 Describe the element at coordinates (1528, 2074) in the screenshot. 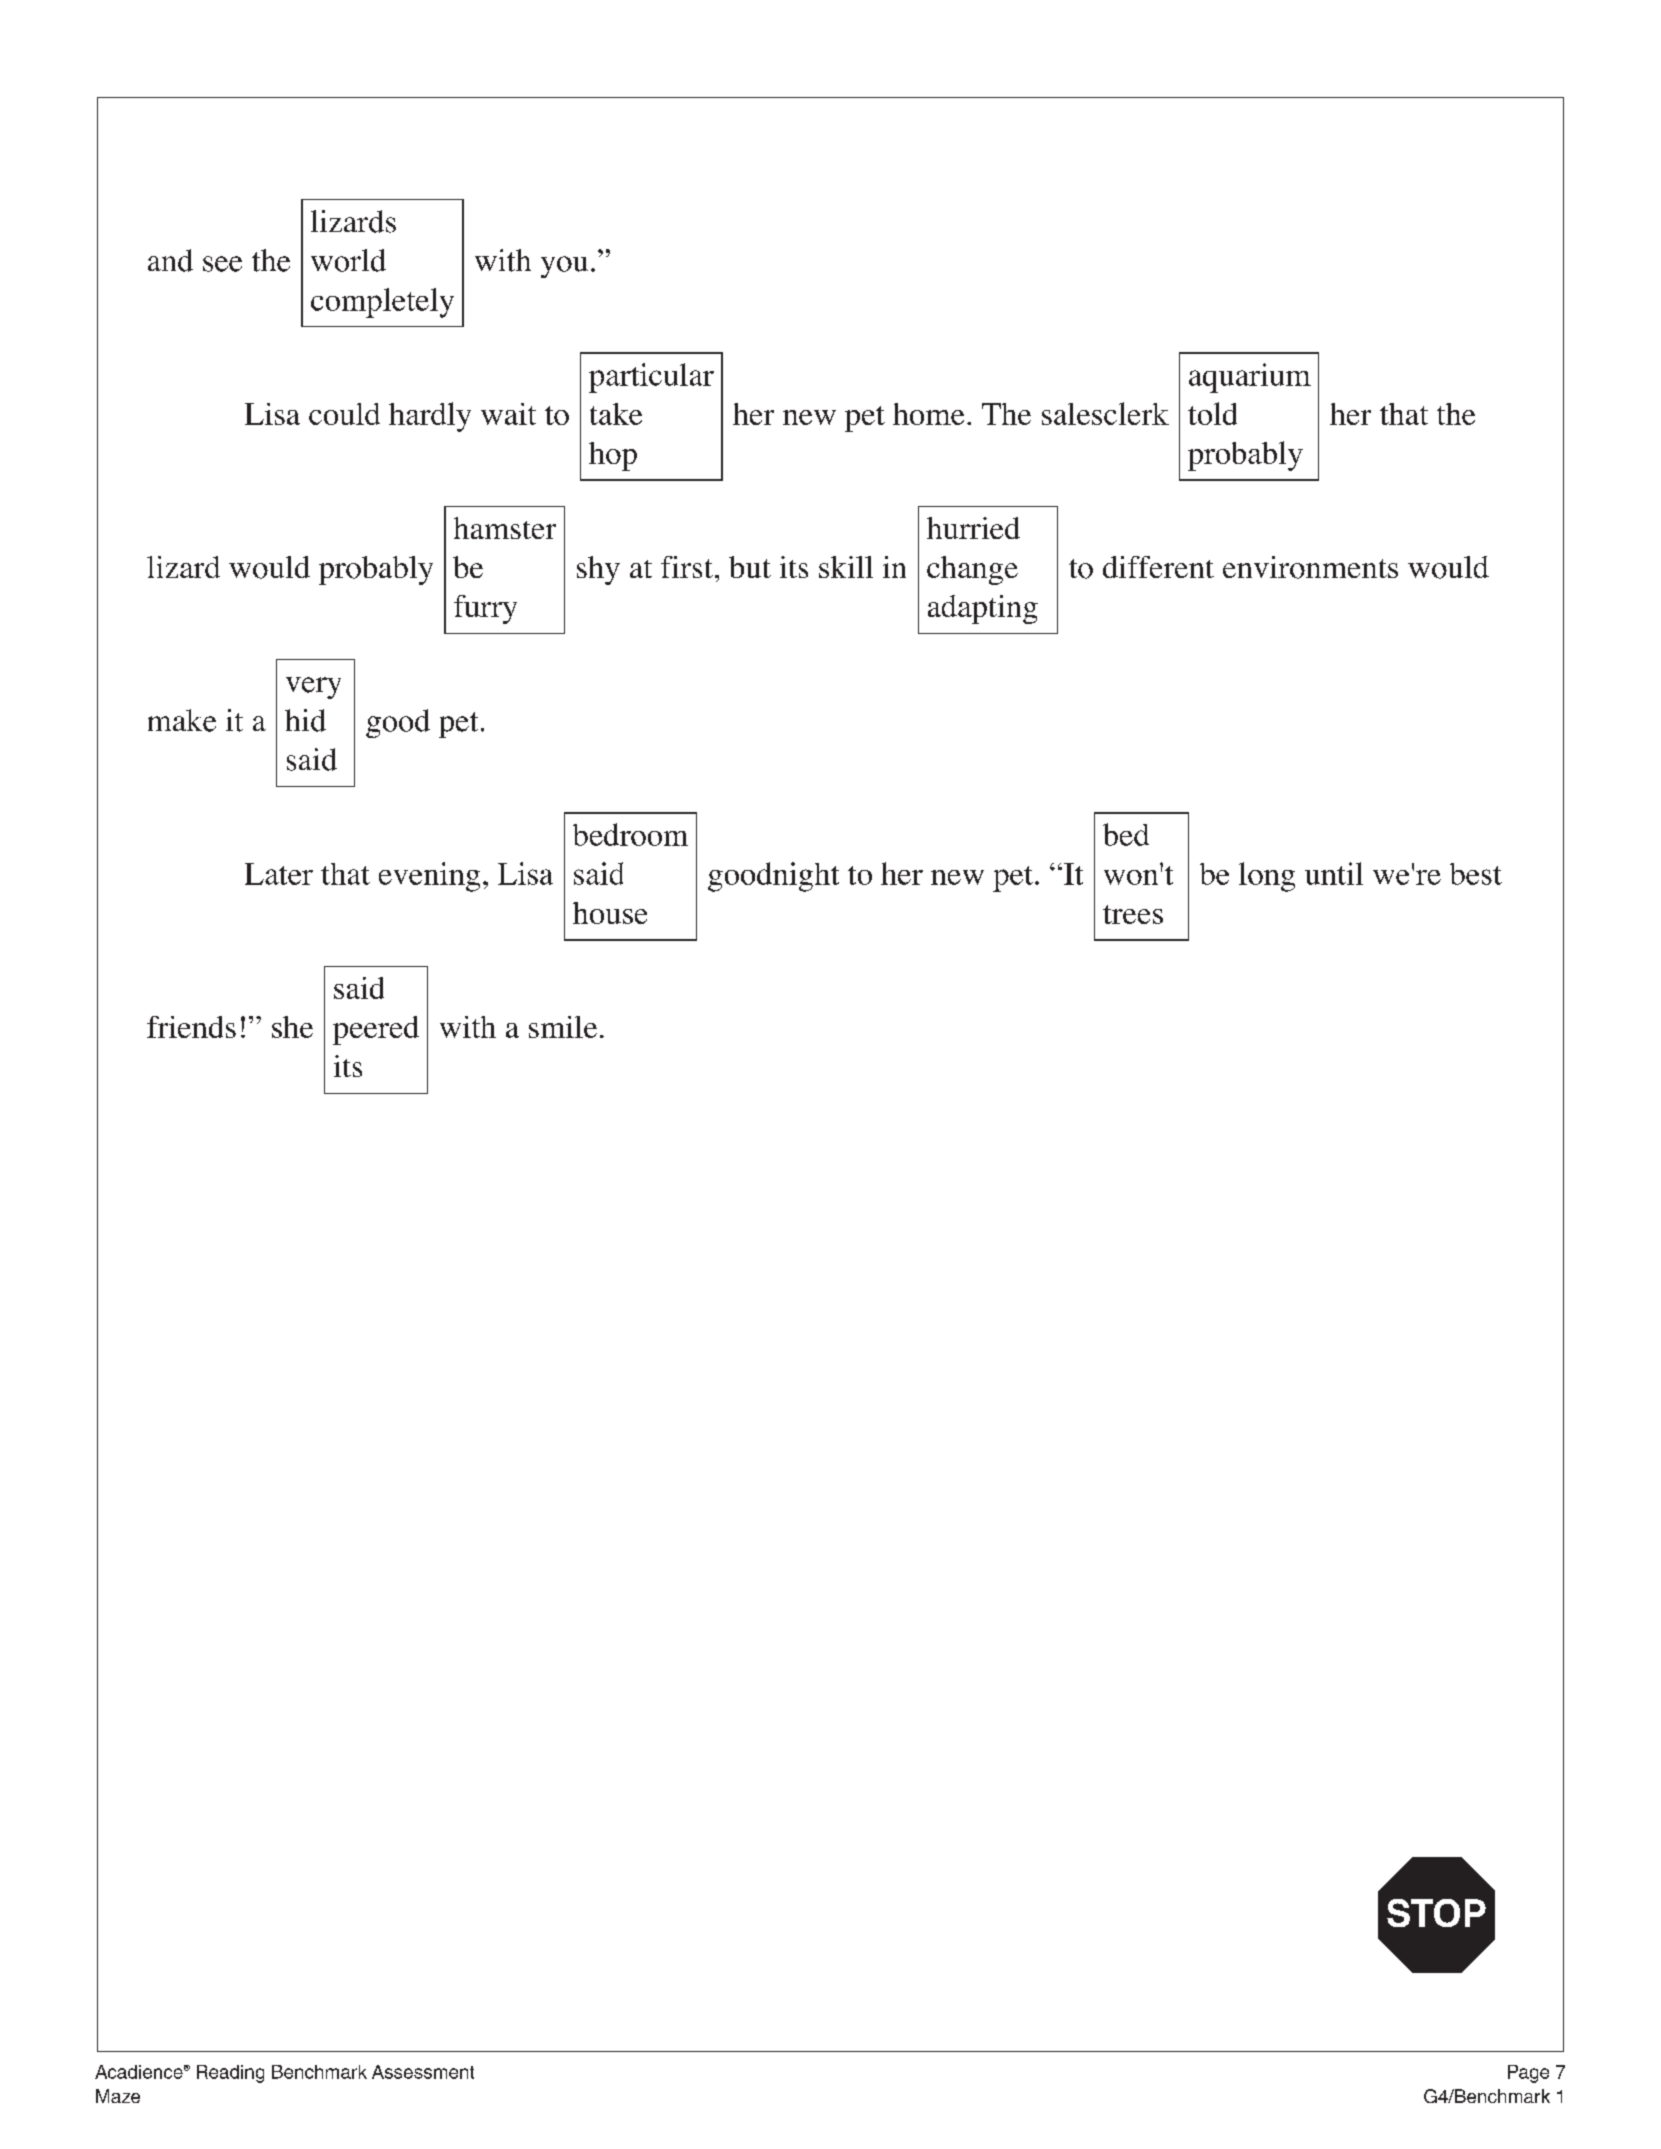

I see `Page` at that location.
